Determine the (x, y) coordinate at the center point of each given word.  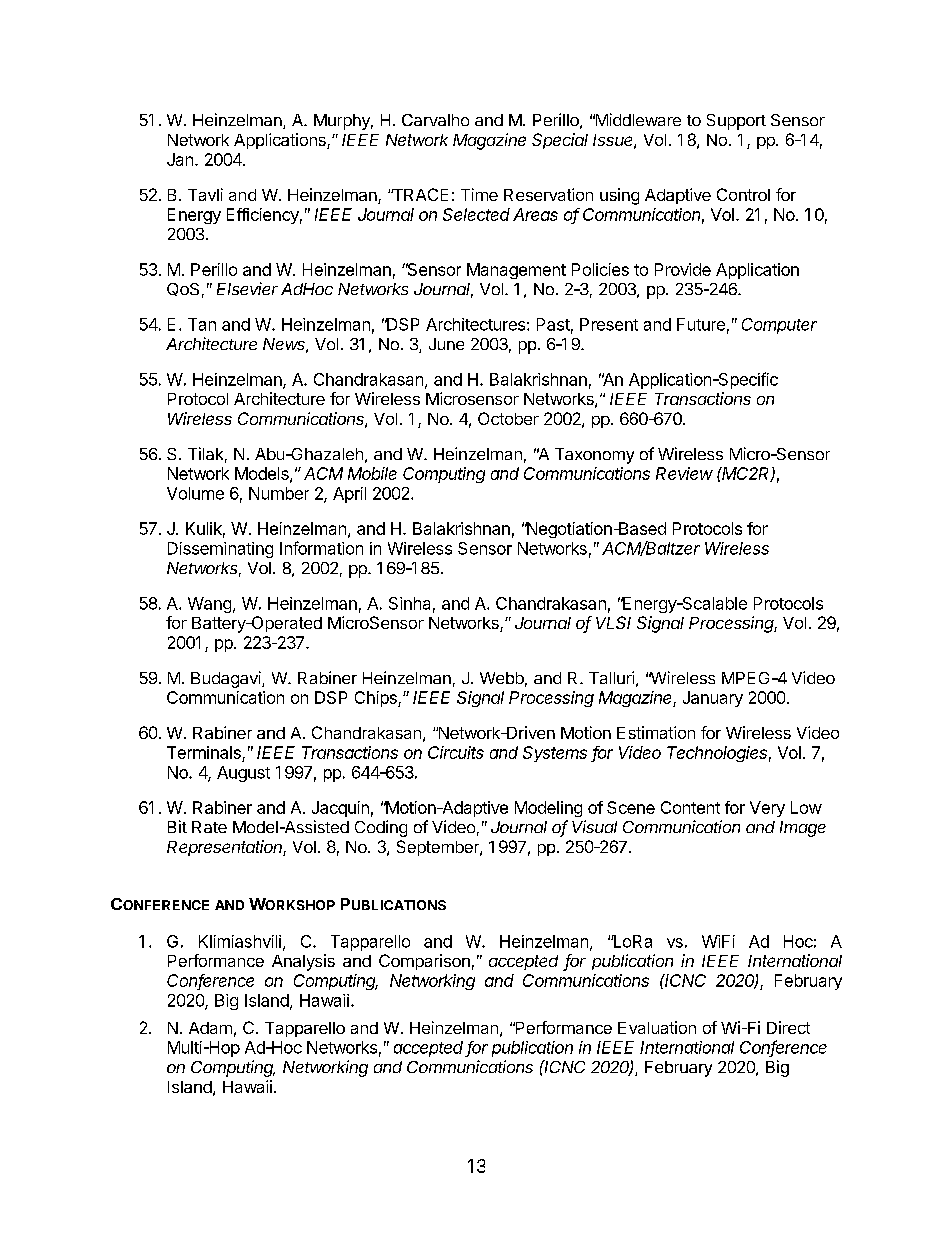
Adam (210, 1028)
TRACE (419, 194)
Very (767, 809)
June (446, 344)
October (508, 418)
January (713, 699)
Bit (177, 826)
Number (279, 493)
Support (736, 122)
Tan (202, 324)
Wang (209, 605)
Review (684, 473)
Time (479, 194)
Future (701, 324)
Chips (377, 699)
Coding (381, 828)
